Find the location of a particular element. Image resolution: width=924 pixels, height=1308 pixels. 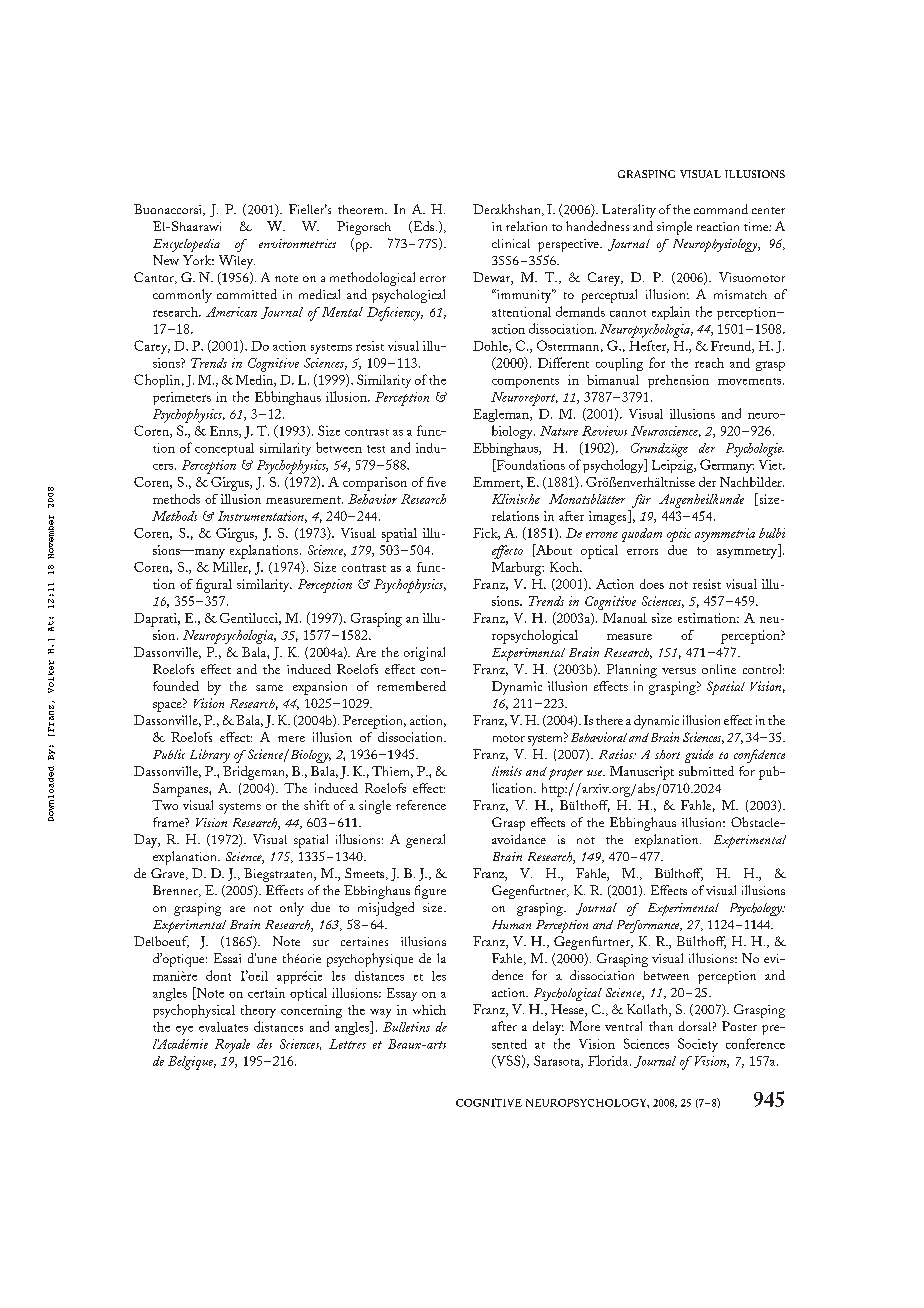

versus is located at coordinates (679, 671).
